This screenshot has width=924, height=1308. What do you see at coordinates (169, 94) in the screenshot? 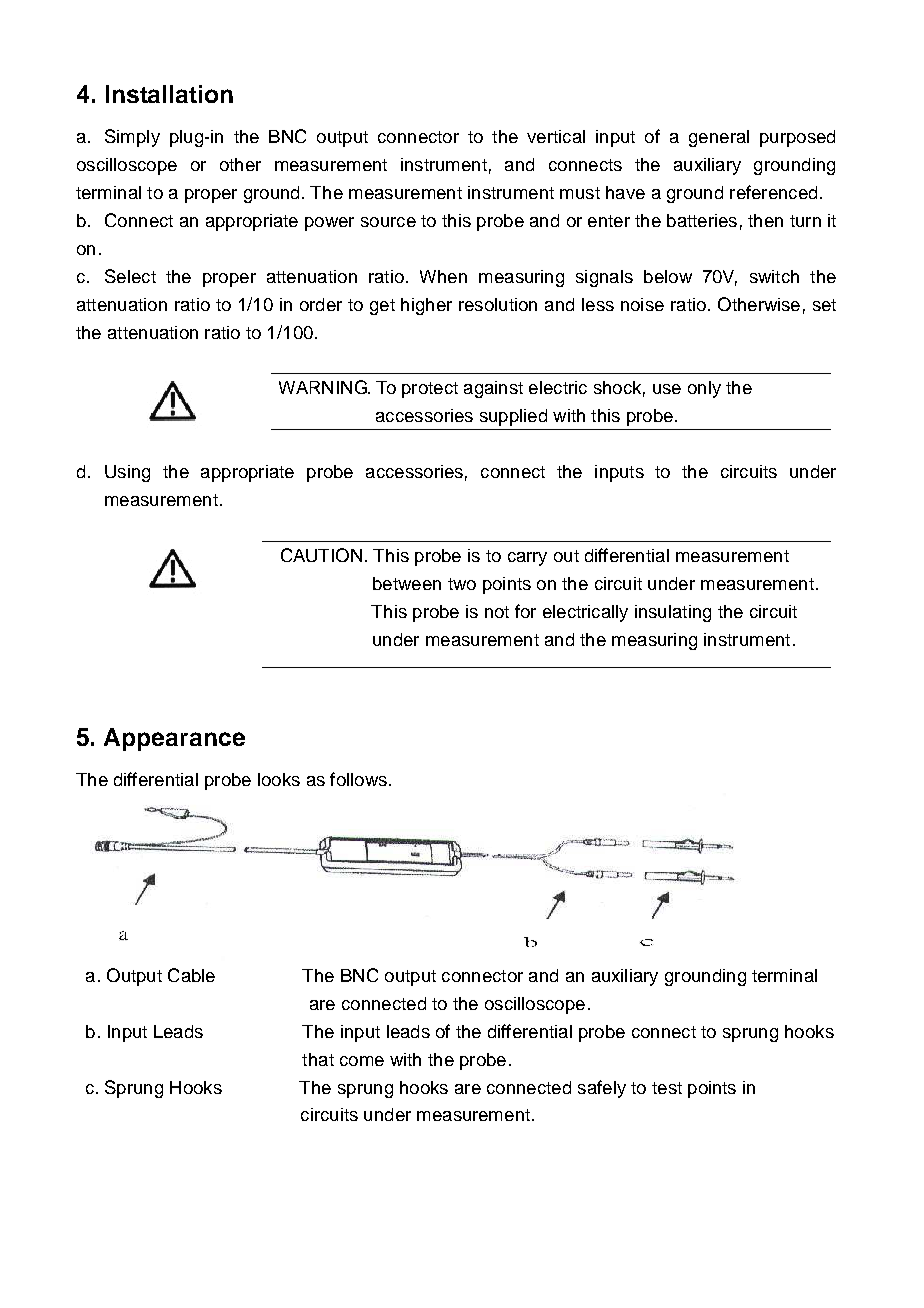
I see `Installation` at bounding box center [169, 94].
